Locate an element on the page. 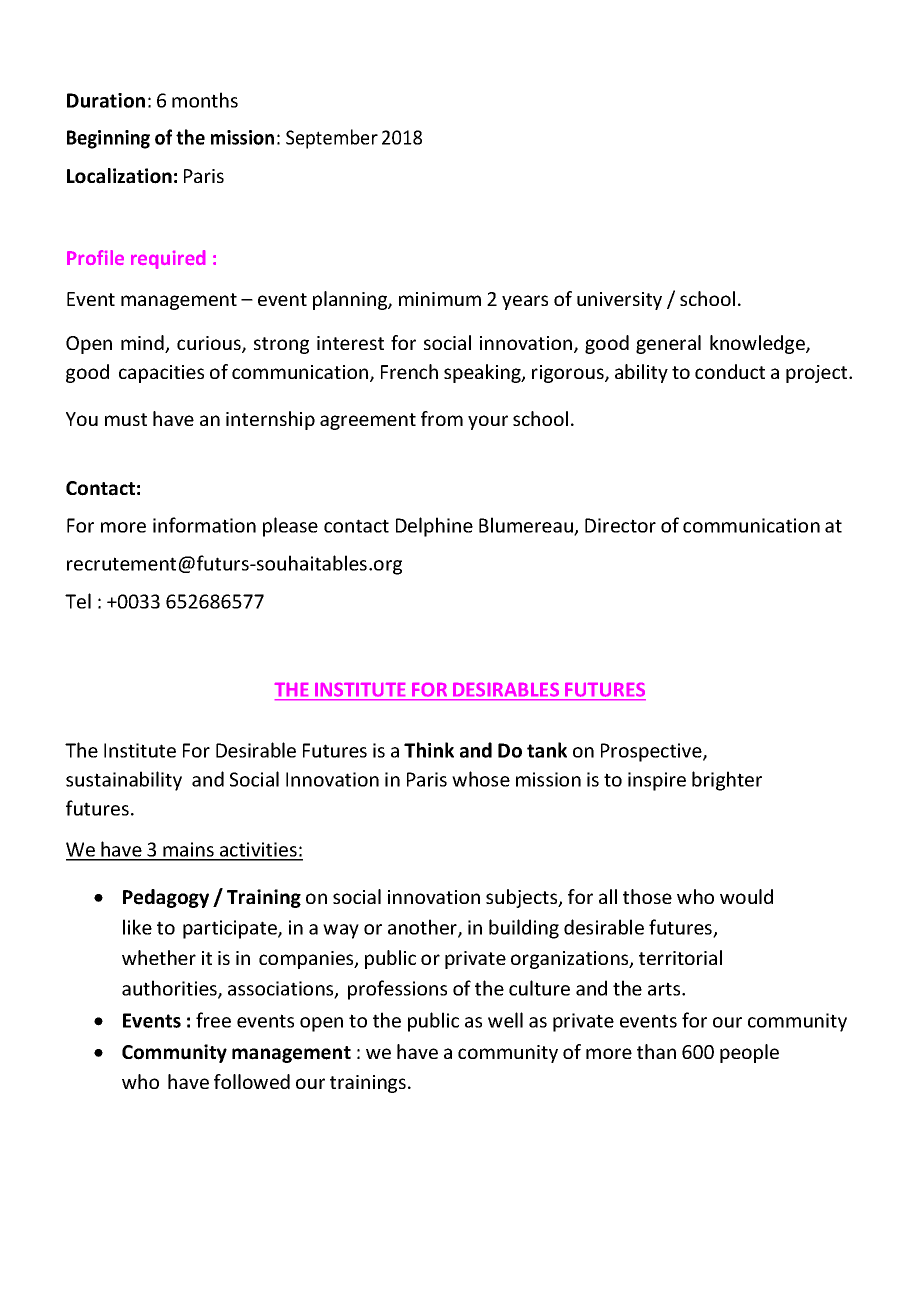  September is located at coordinates (332, 139).
